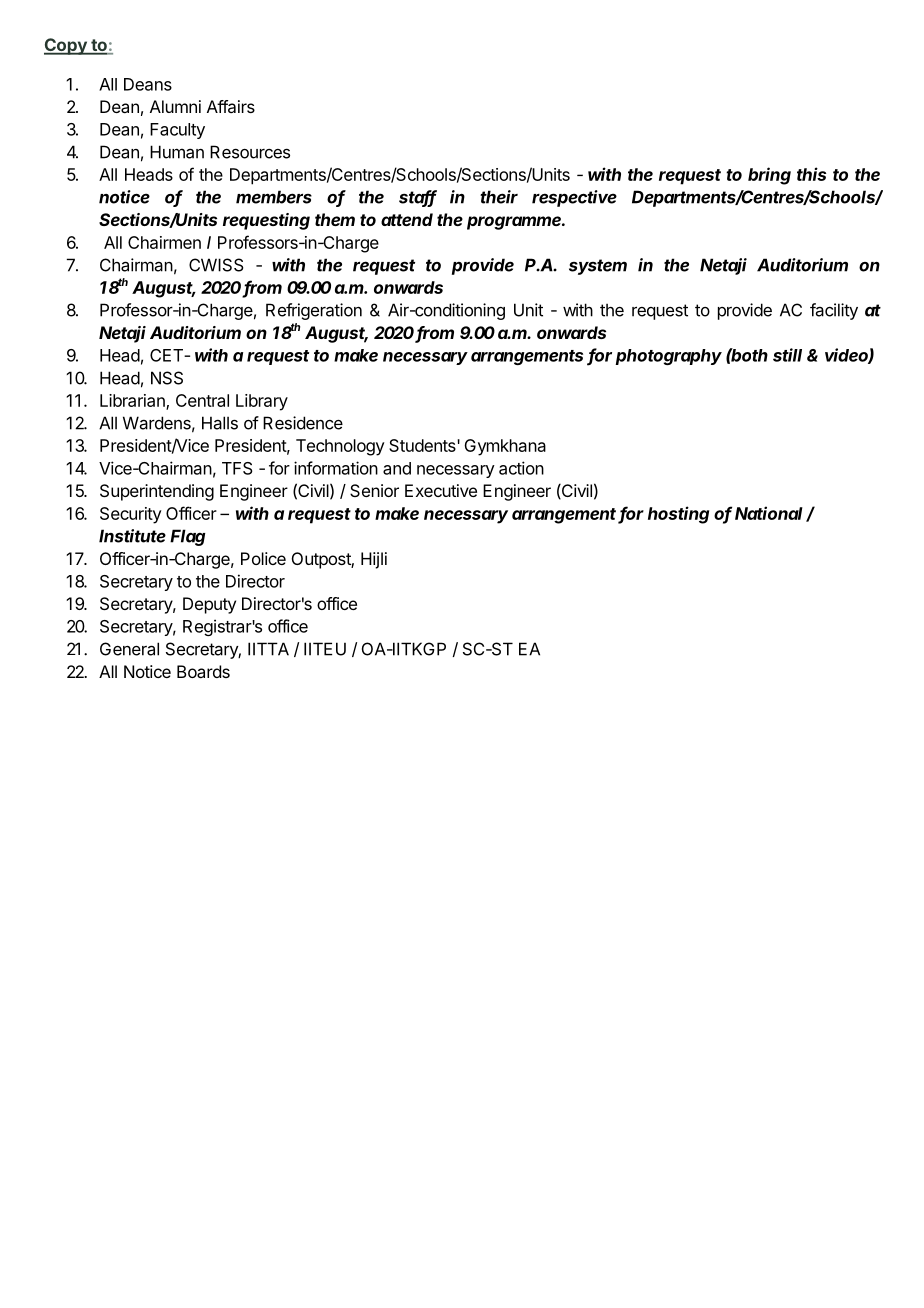 The height and width of the screenshot is (1308, 924). What do you see at coordinates (129, 649) in the screenshot?
I see `General` at bounding box center [129, 649].
